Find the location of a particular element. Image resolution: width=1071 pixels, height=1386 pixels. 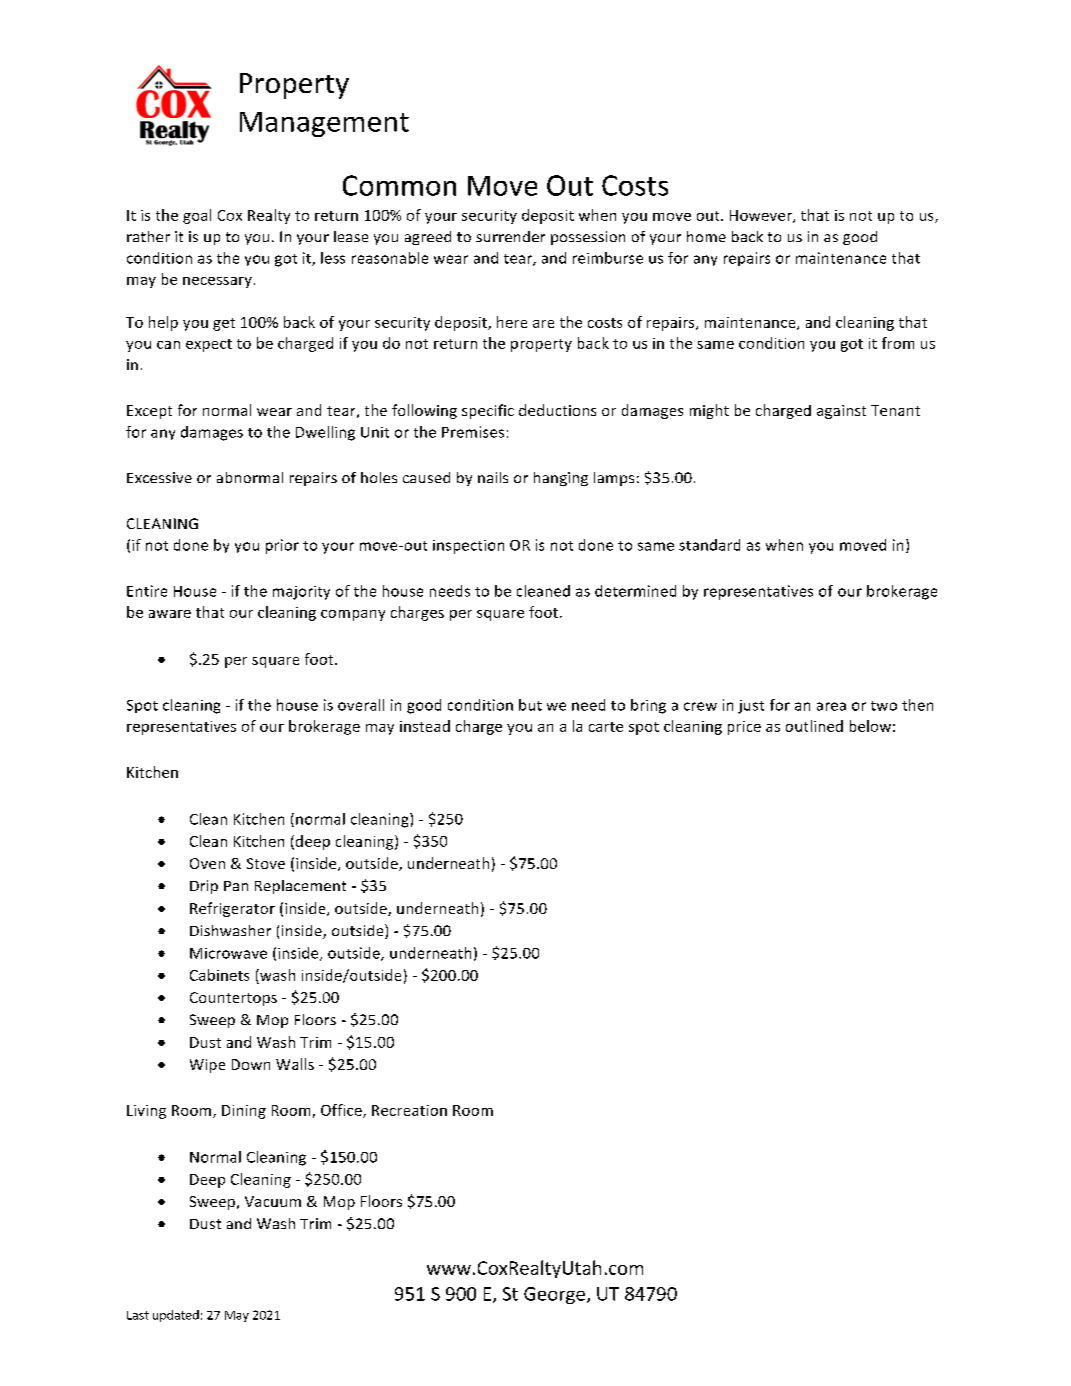

updated is located at coordinates (176, 1316).
